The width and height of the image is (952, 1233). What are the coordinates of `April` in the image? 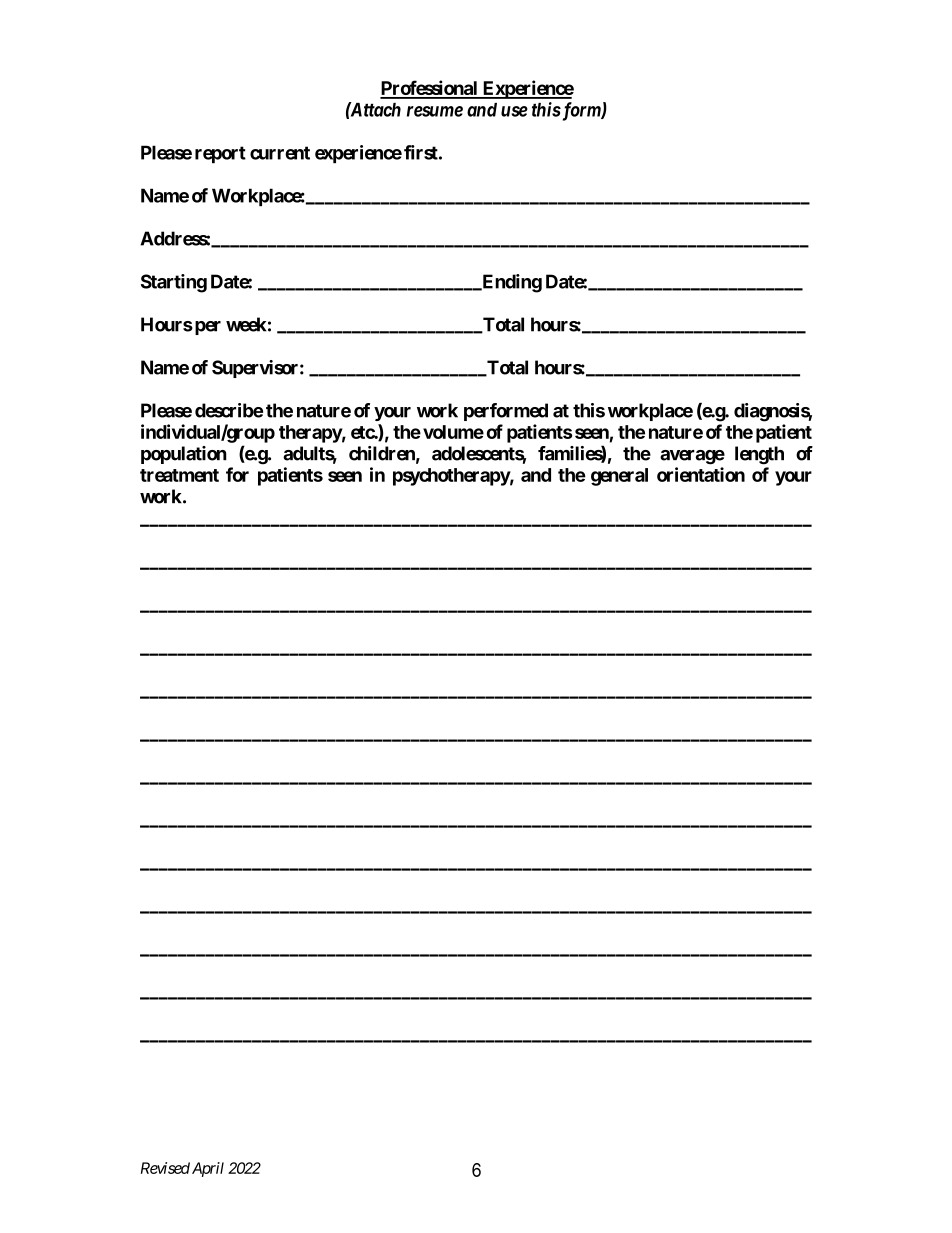 It's located at (208, 1169).
